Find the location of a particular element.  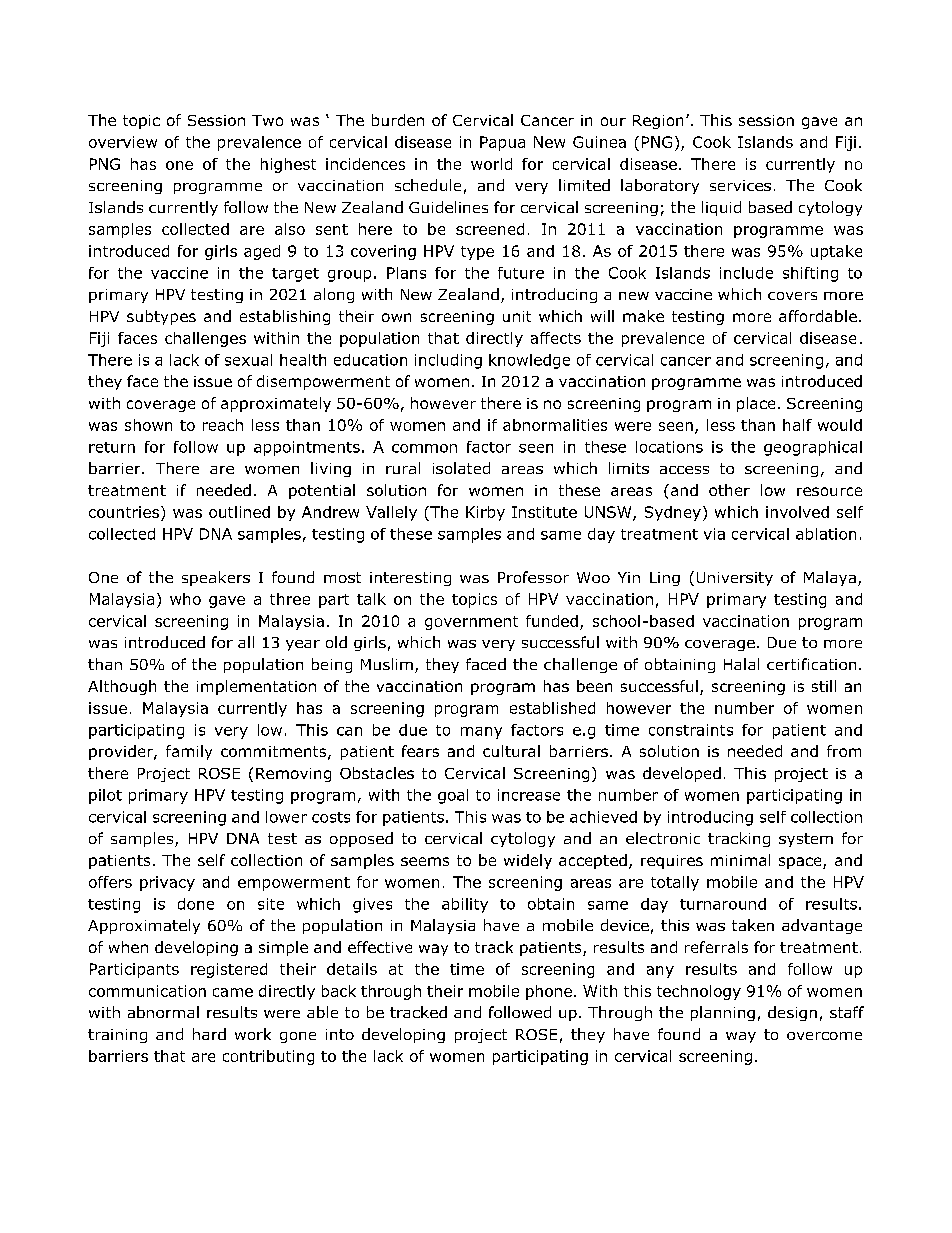

place is located at coordinates (756, 404).
